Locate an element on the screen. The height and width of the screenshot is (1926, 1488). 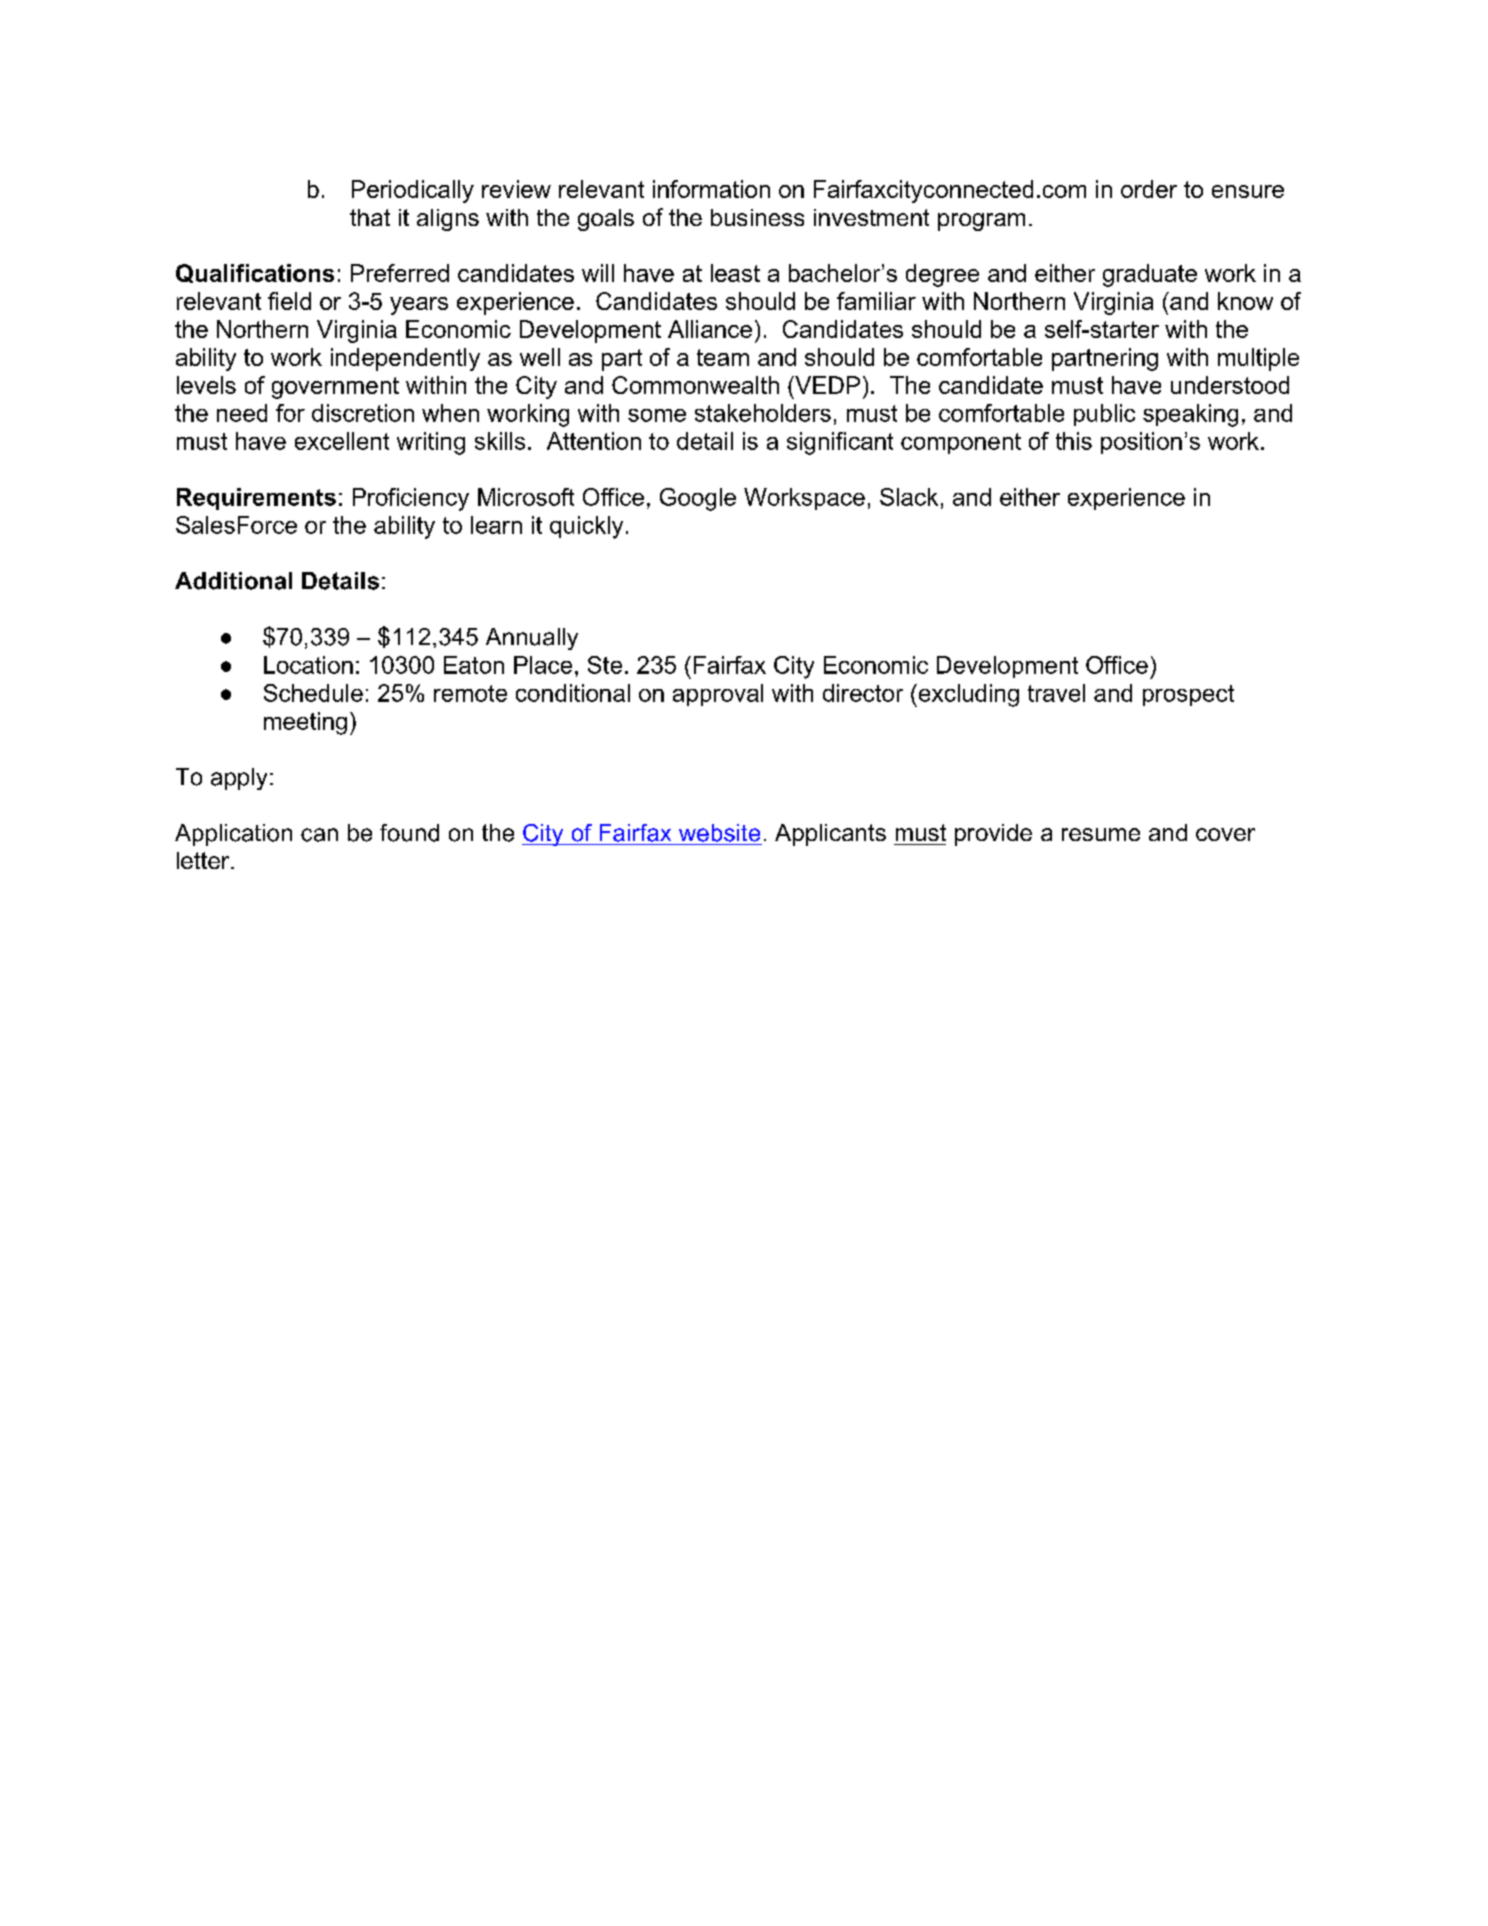
public is located at coordinates (1104, 415).
